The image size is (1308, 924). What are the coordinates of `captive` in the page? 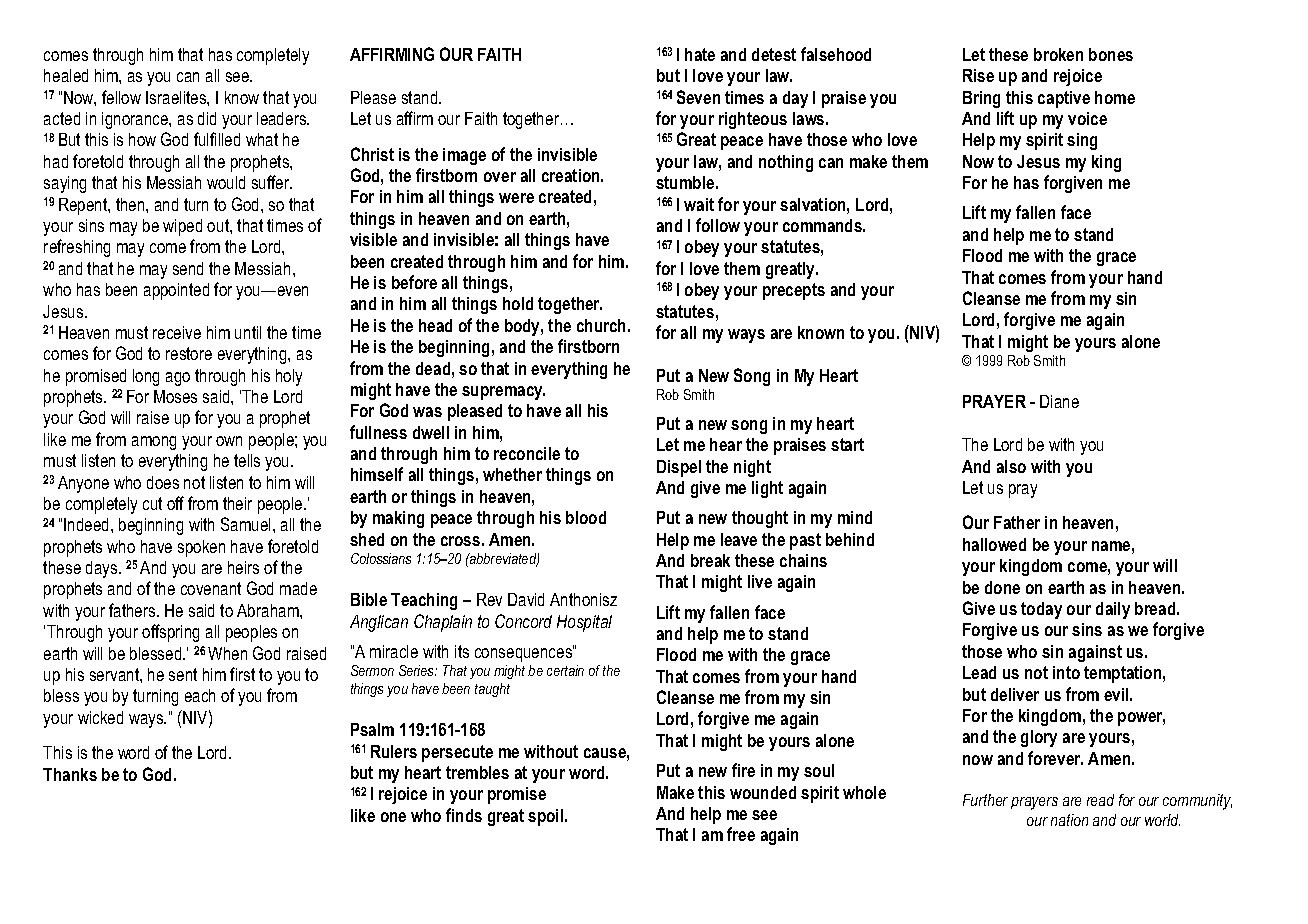 It's located at (1064, 99).
